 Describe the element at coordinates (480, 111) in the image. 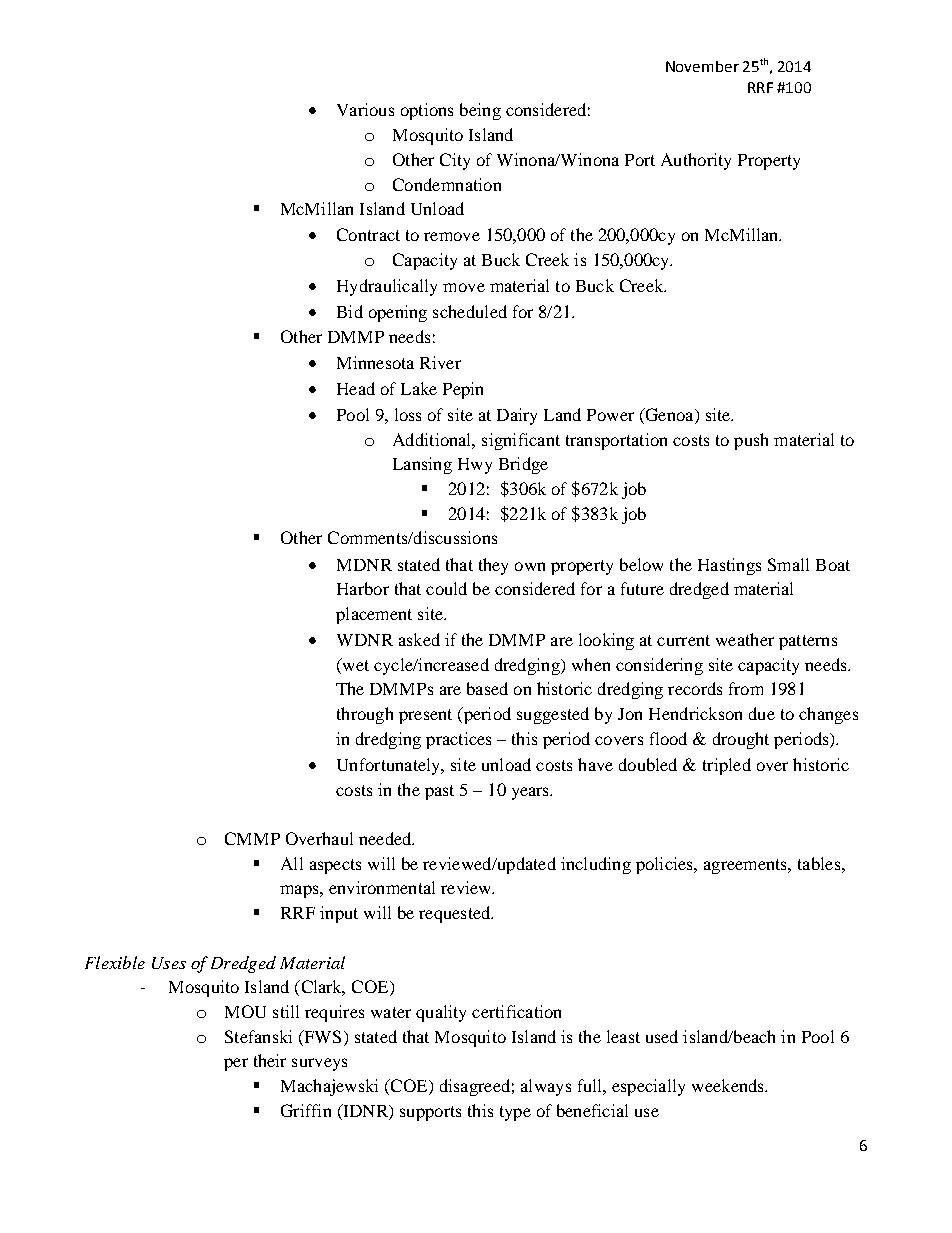

I see `being` at that location.
